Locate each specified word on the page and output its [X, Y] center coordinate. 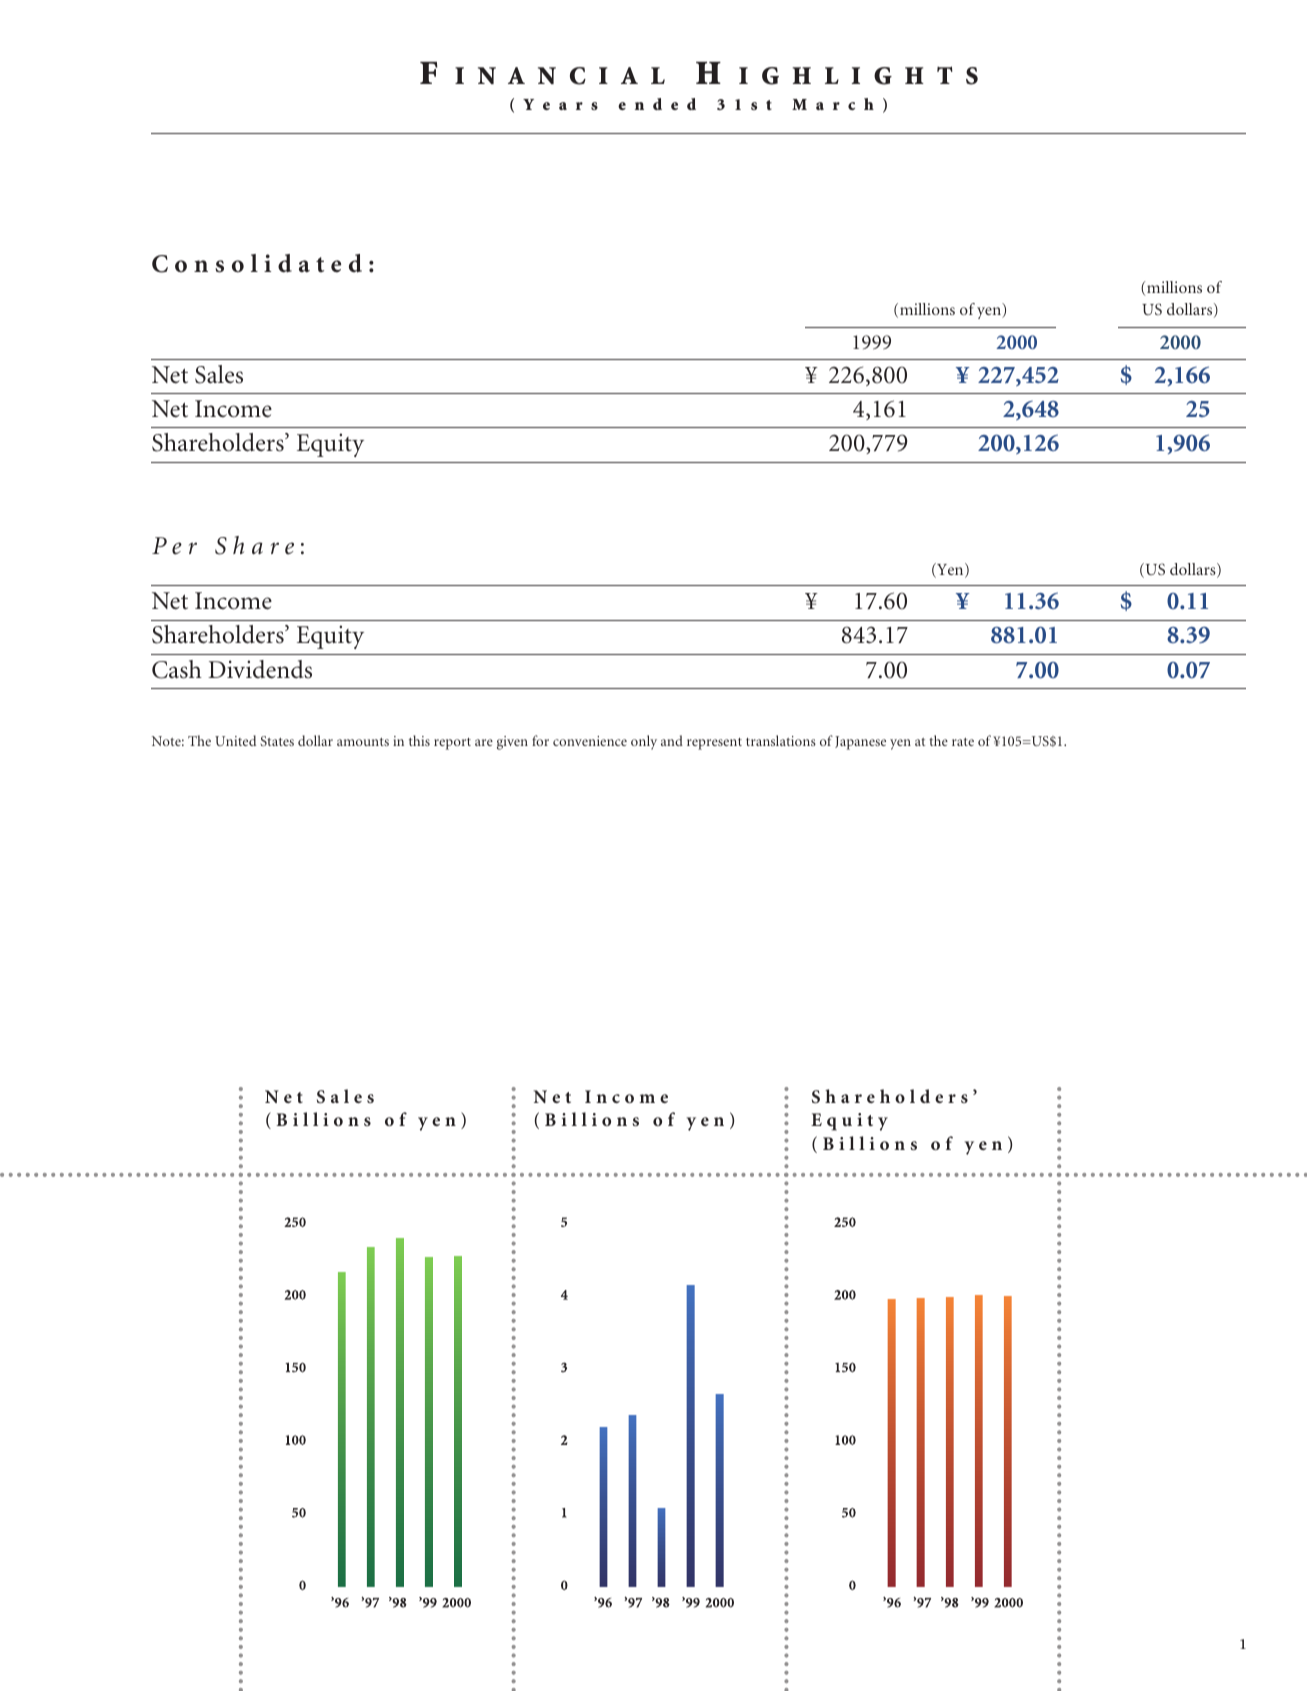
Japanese [860, 743]
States [277, 741]
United [235, 740]
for [540, 740]
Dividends [260, 669]
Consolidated [257, 263]
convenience [590, 741]
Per [174, 546]
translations [781, 740]
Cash [177, 669]
